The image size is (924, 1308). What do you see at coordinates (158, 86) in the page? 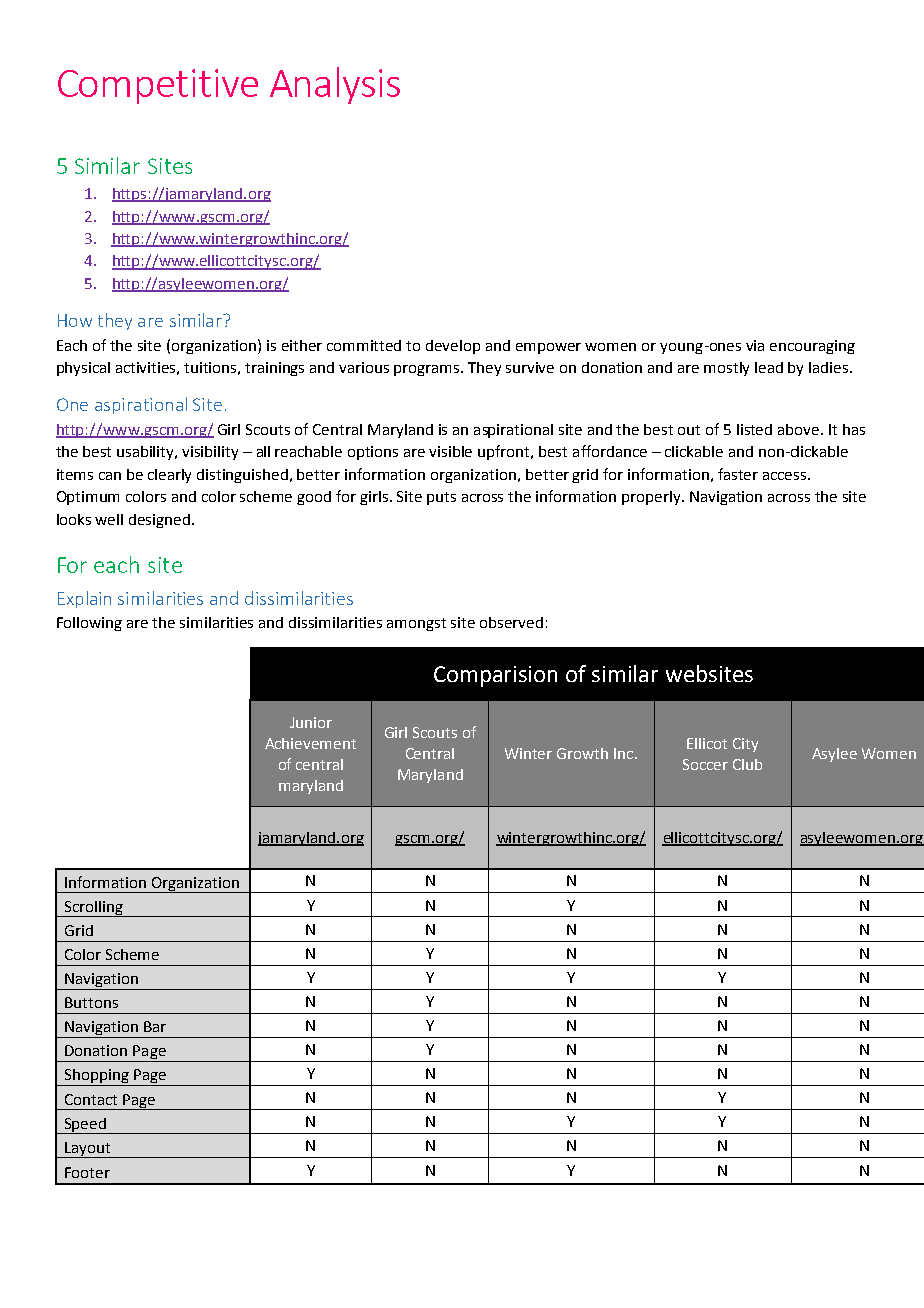
I see `Competitive` at bounding box center [158, 86].
